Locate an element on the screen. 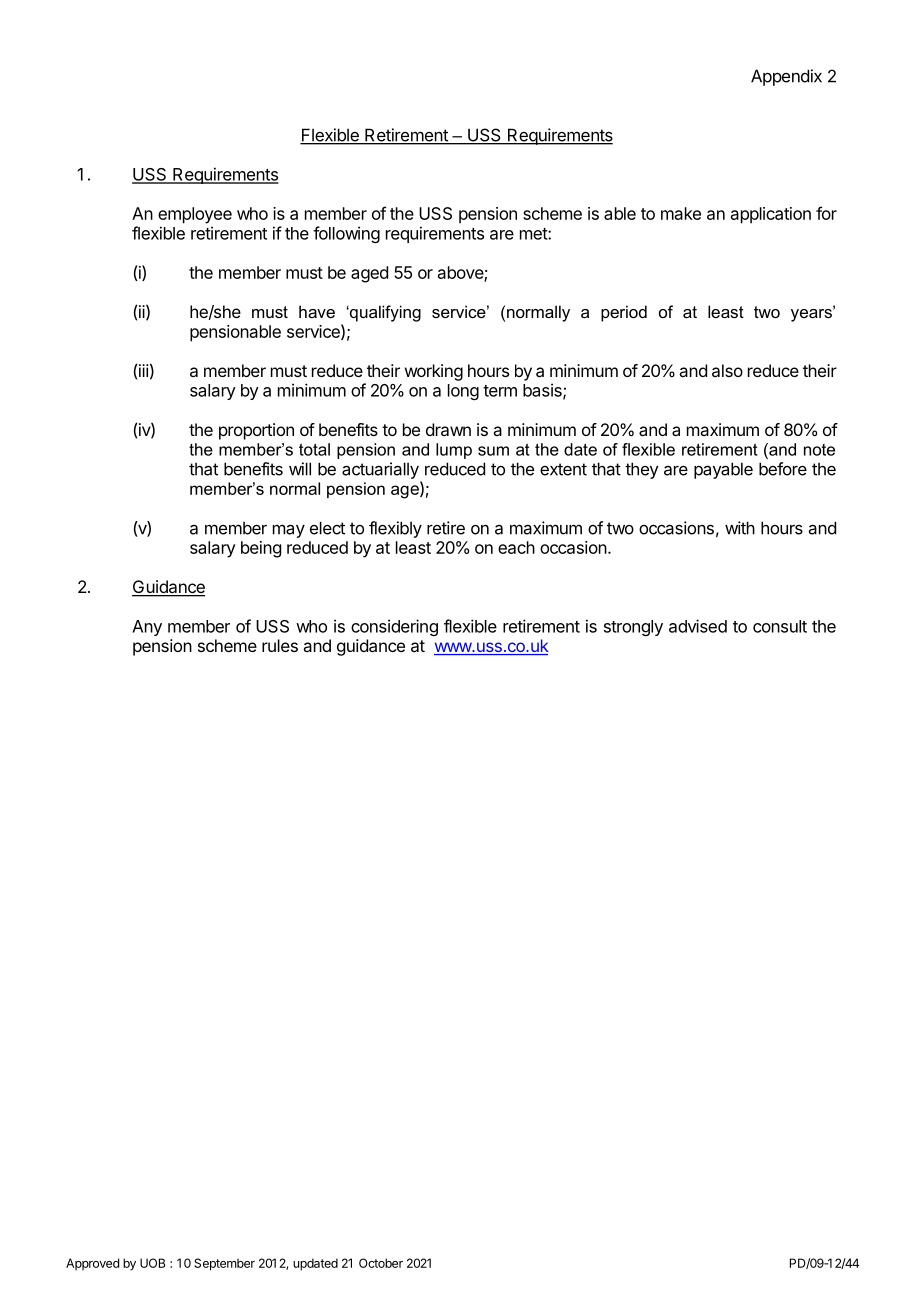 This screenshot has height=1308, width=924. met is located at coordinates (534, 234).
